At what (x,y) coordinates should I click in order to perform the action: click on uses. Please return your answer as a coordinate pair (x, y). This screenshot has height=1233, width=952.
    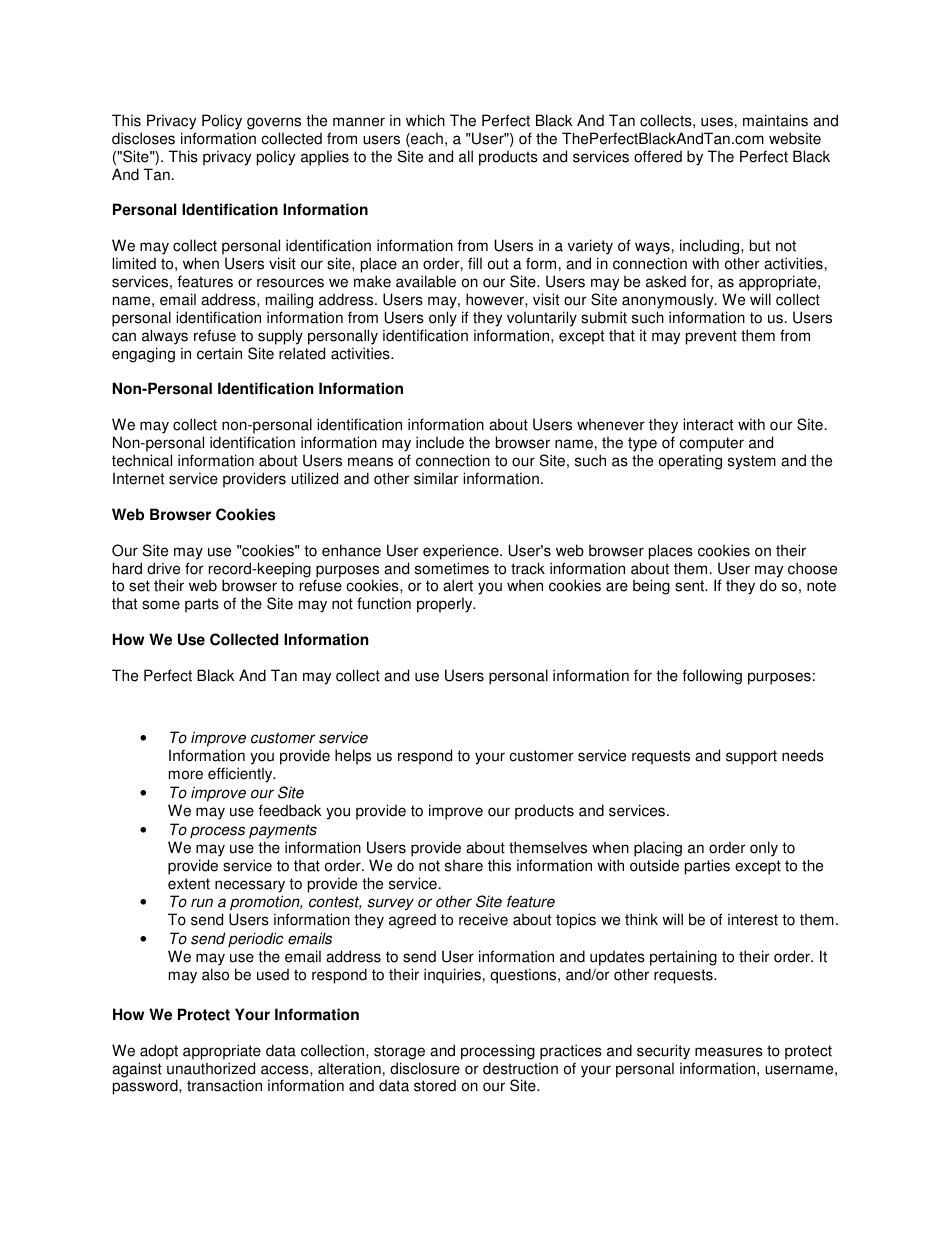
    Looking at the image, I should click on (717, 122).
